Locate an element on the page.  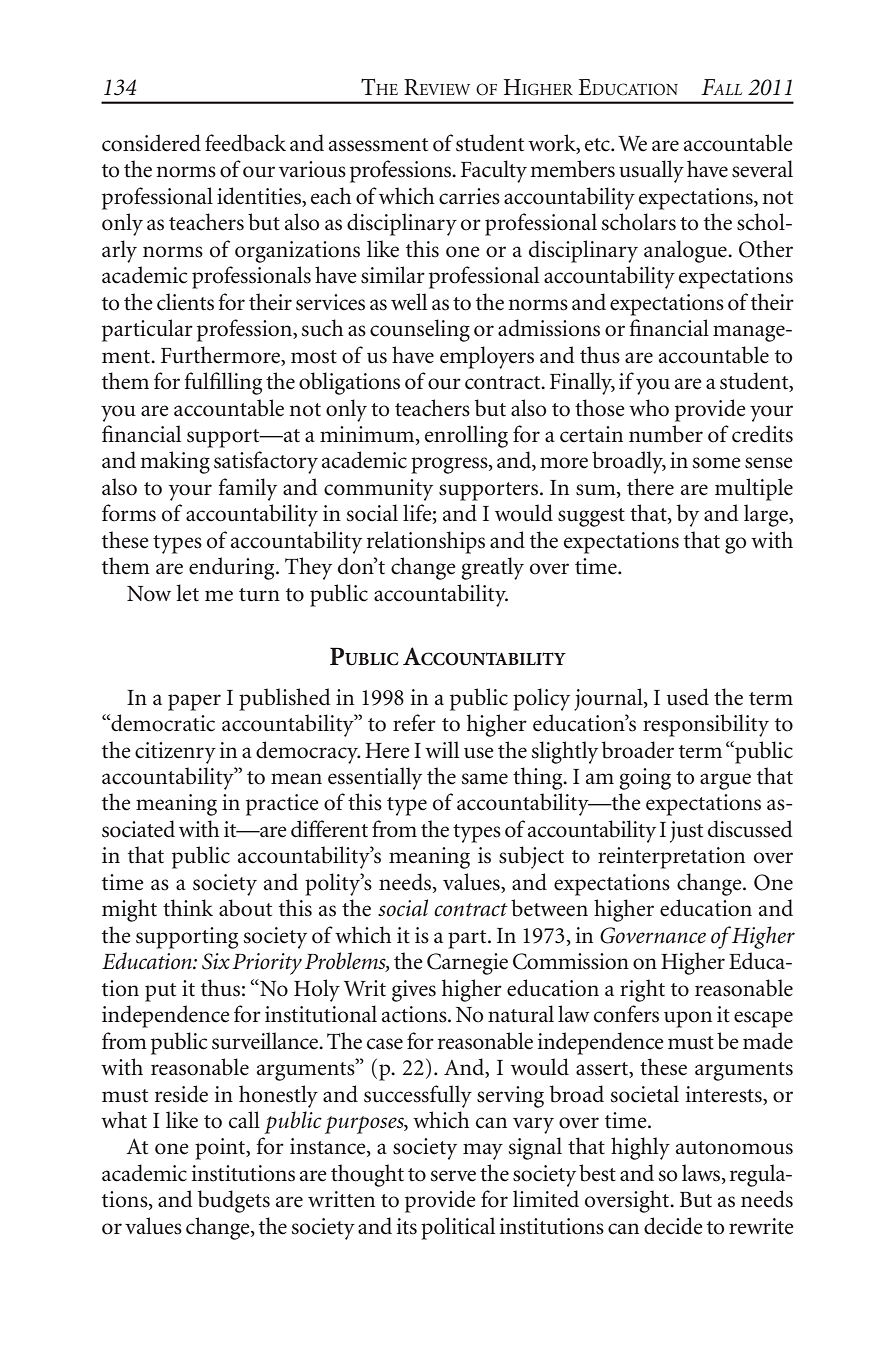
number is located at coordinates (666, 434).
